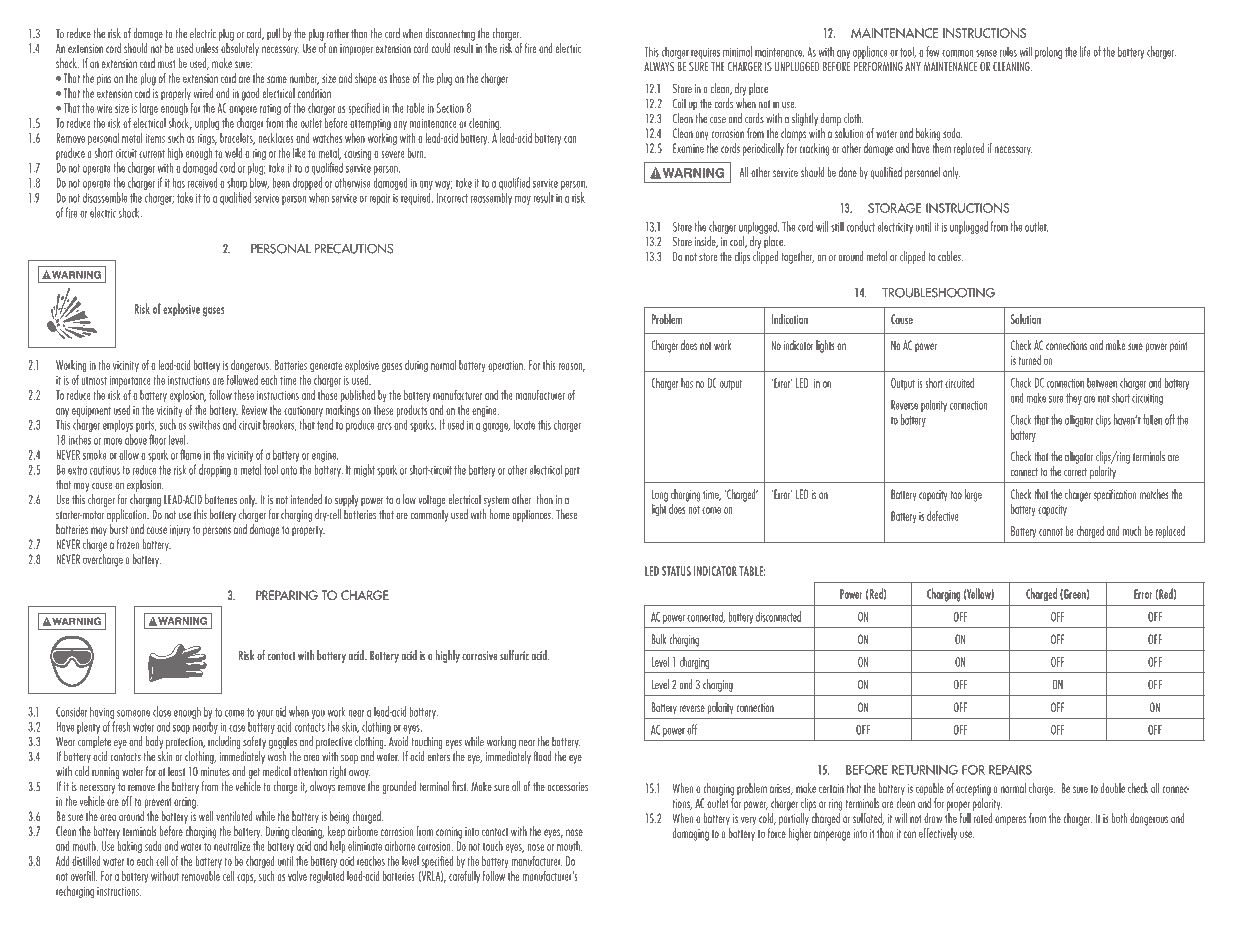 This document has width=1233, height=952. Describe the element at coordinates (207, 48) in the document. I see `unless` at that location.
